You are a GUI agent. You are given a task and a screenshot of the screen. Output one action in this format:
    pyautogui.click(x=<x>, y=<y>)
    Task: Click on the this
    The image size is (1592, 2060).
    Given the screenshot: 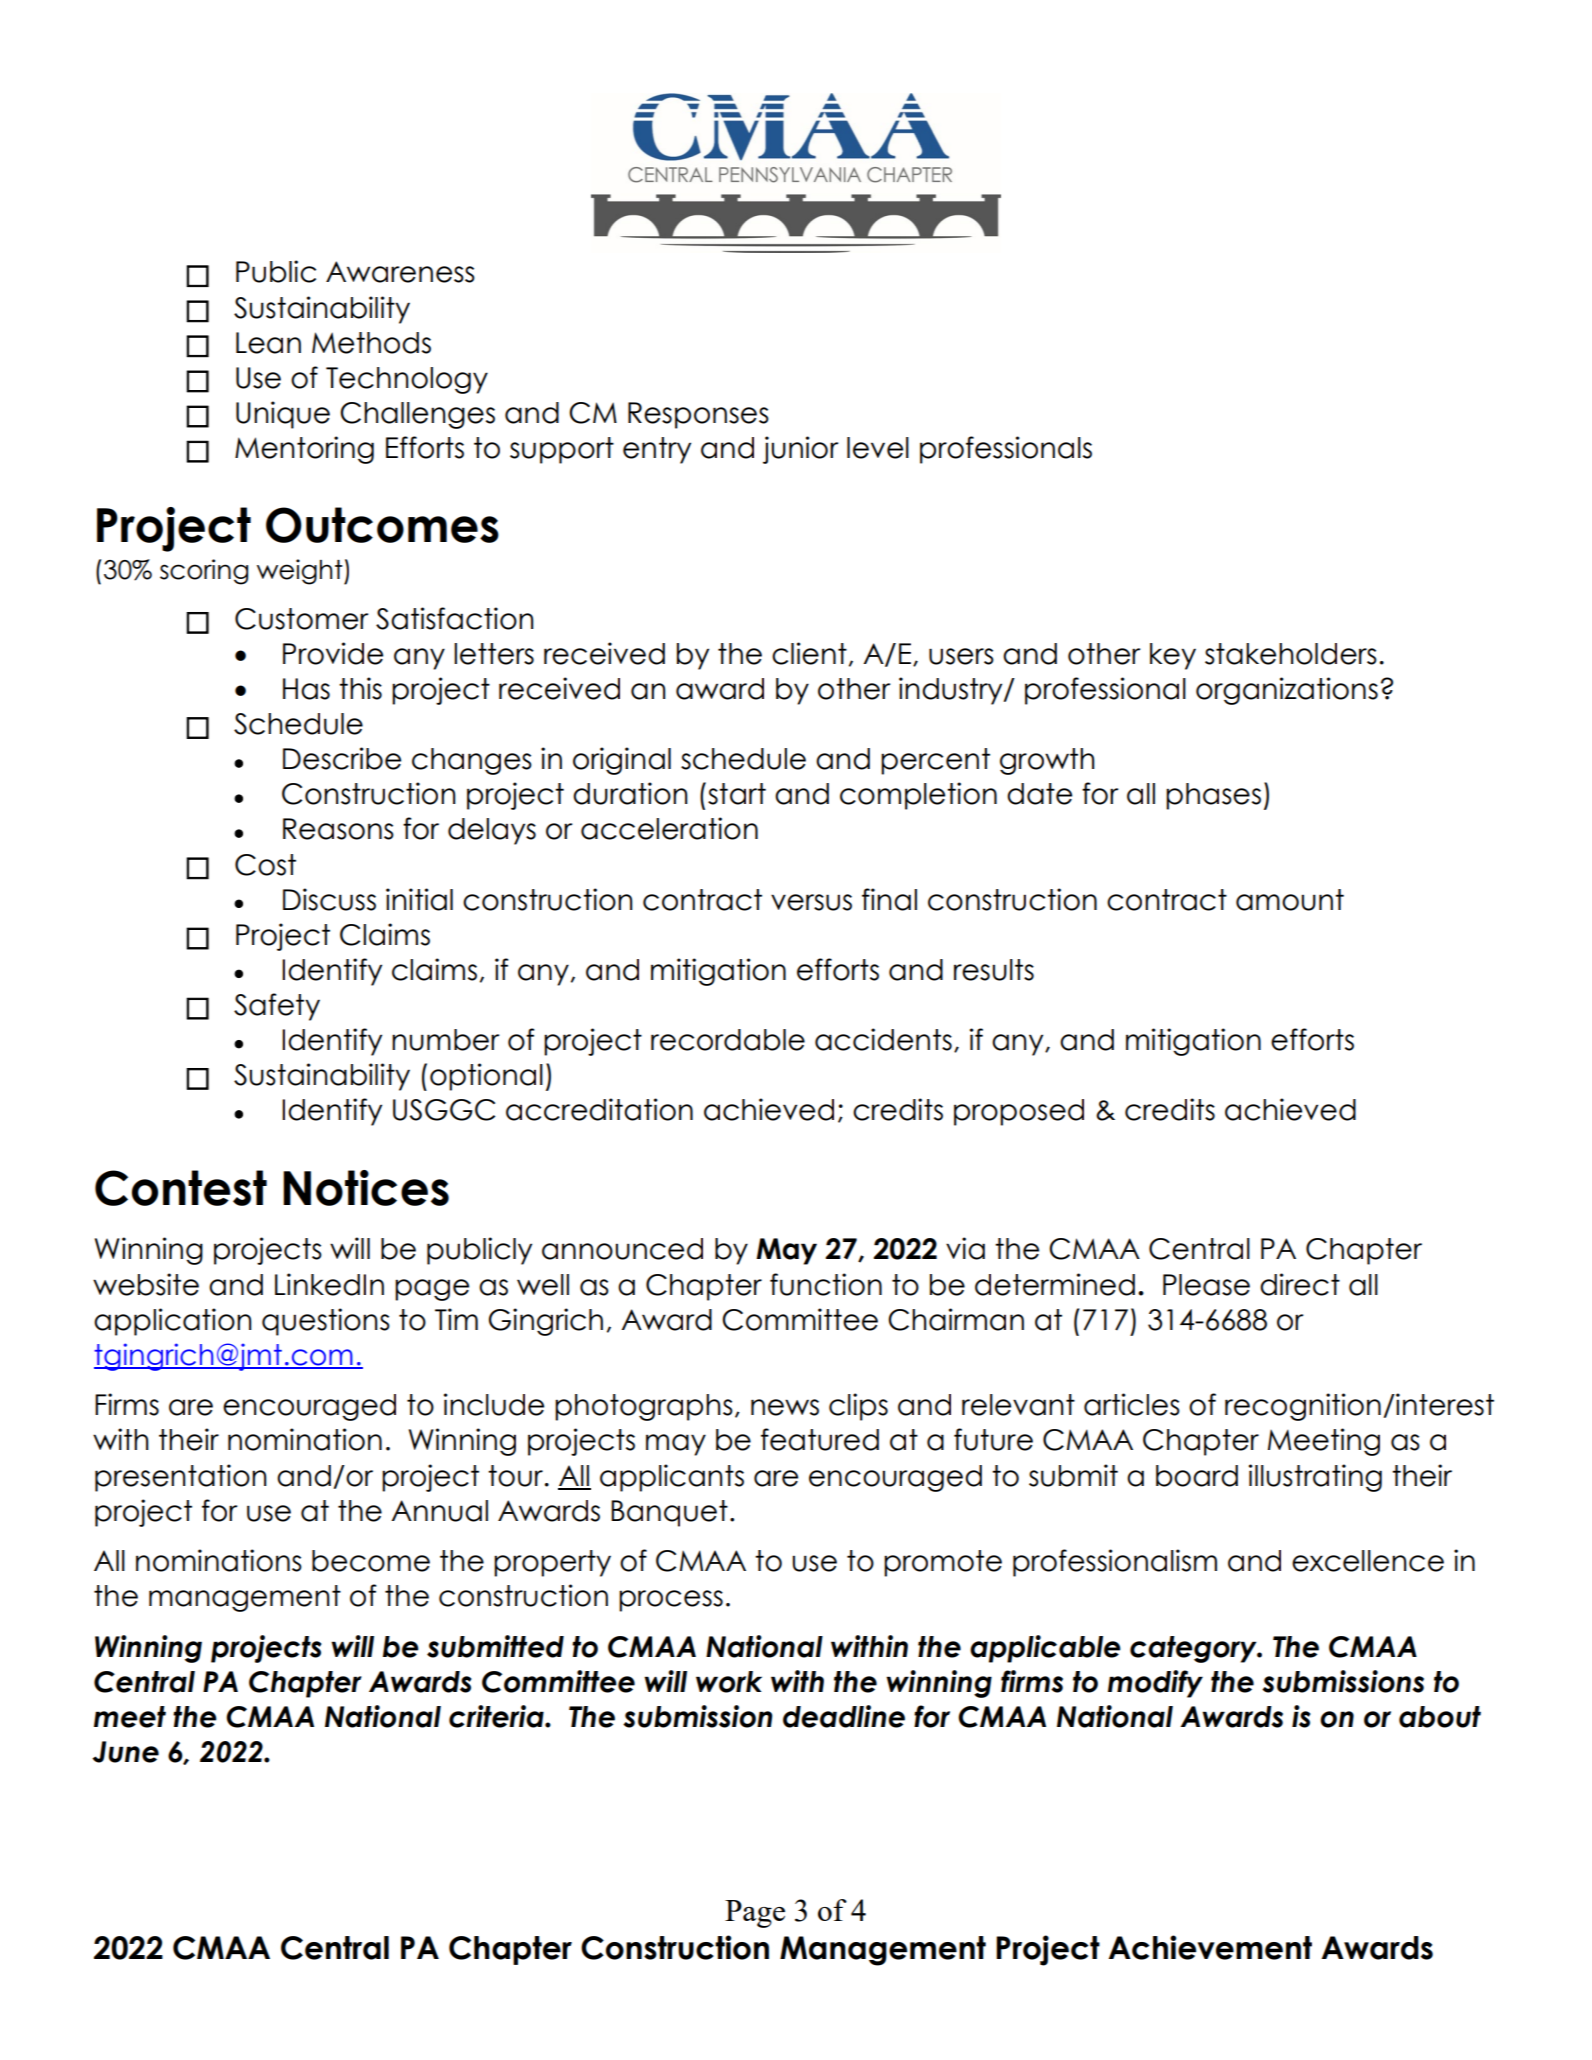 What is the action you would take?
    pyautogui.click(x=360, y=688)
